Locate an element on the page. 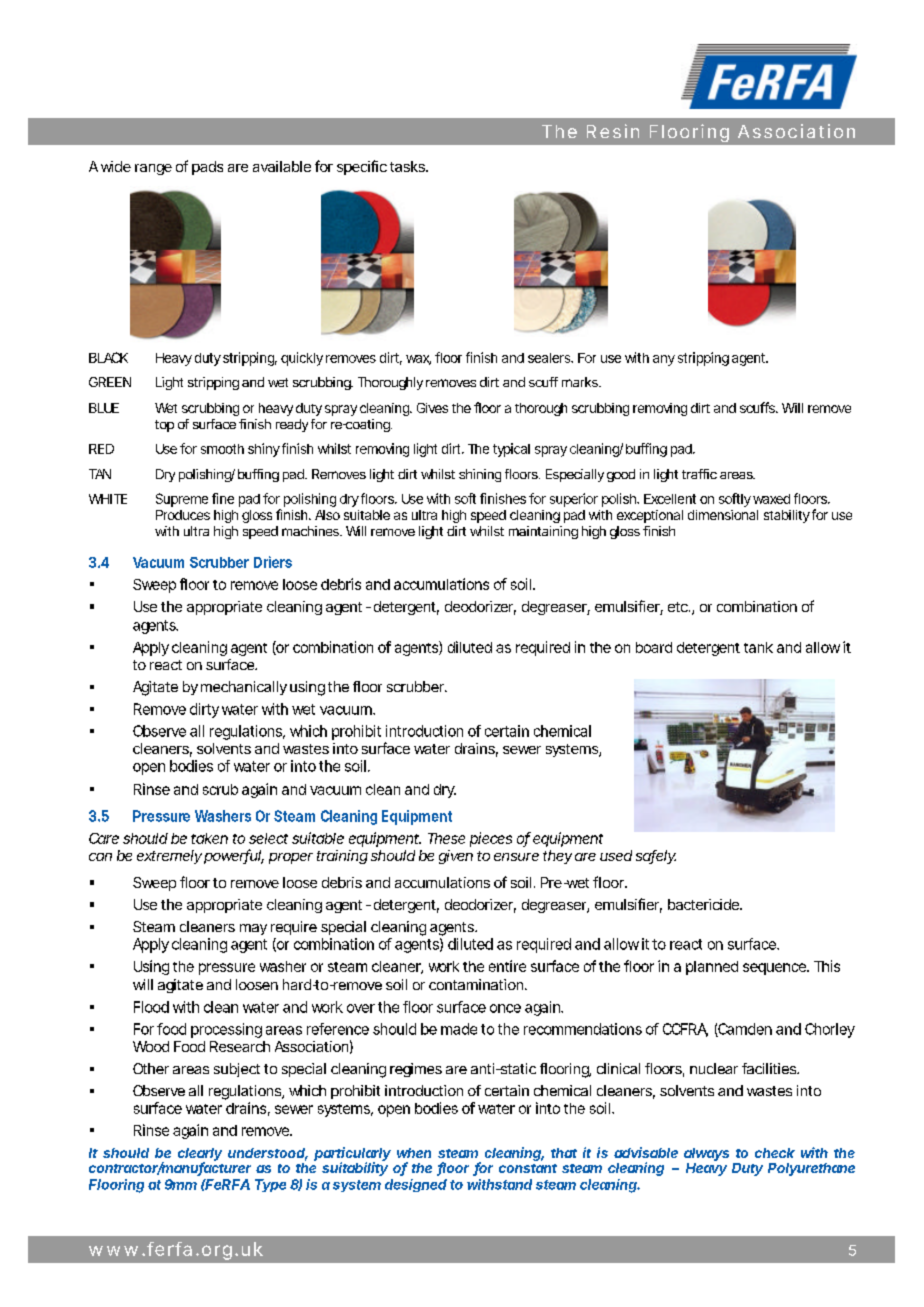 The height and width of the document is (1307, 924). mechanically is located at coordinates (244, 688).
